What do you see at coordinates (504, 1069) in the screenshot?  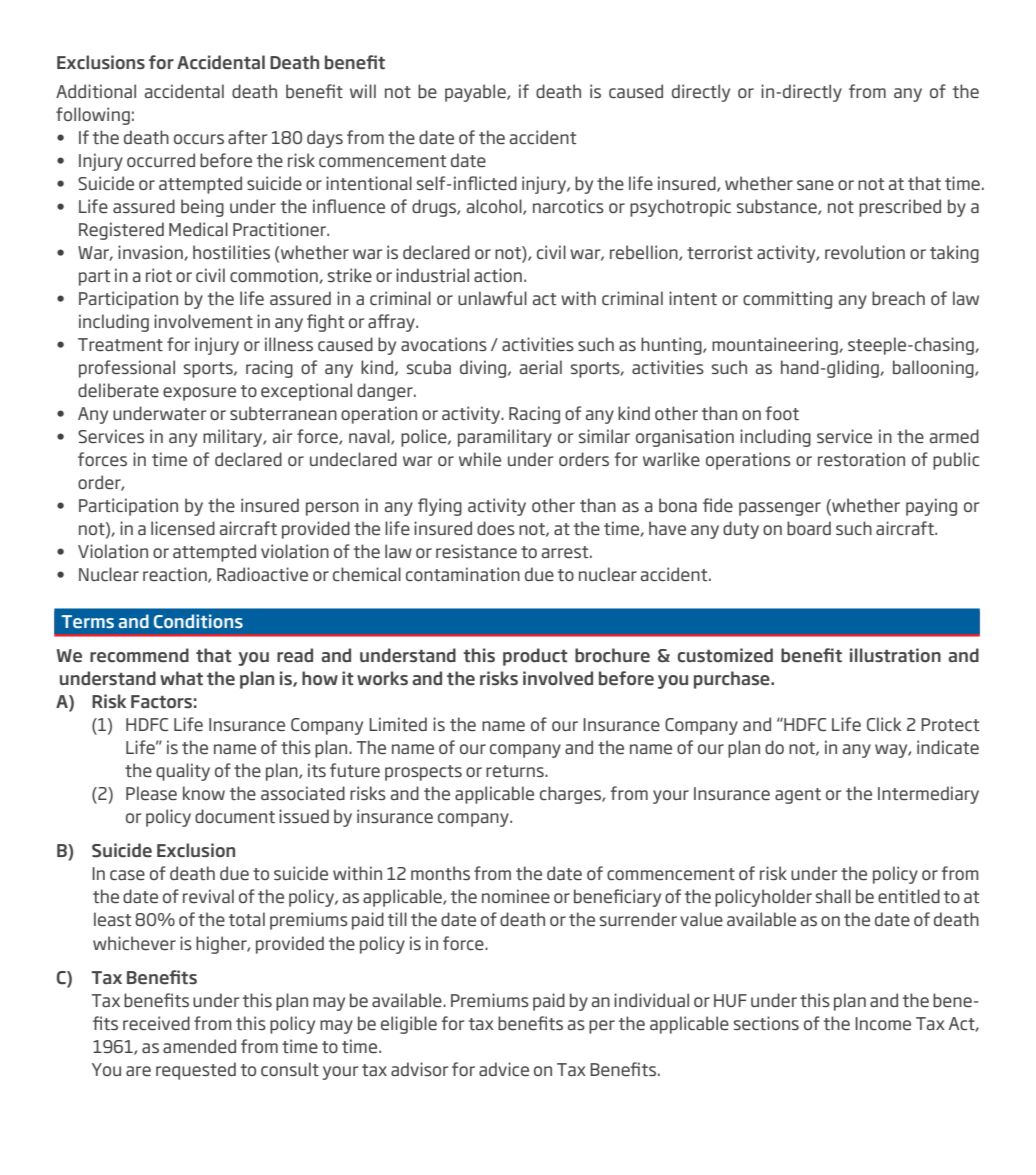 I see `advice` at bounding box center [504, 1069].
